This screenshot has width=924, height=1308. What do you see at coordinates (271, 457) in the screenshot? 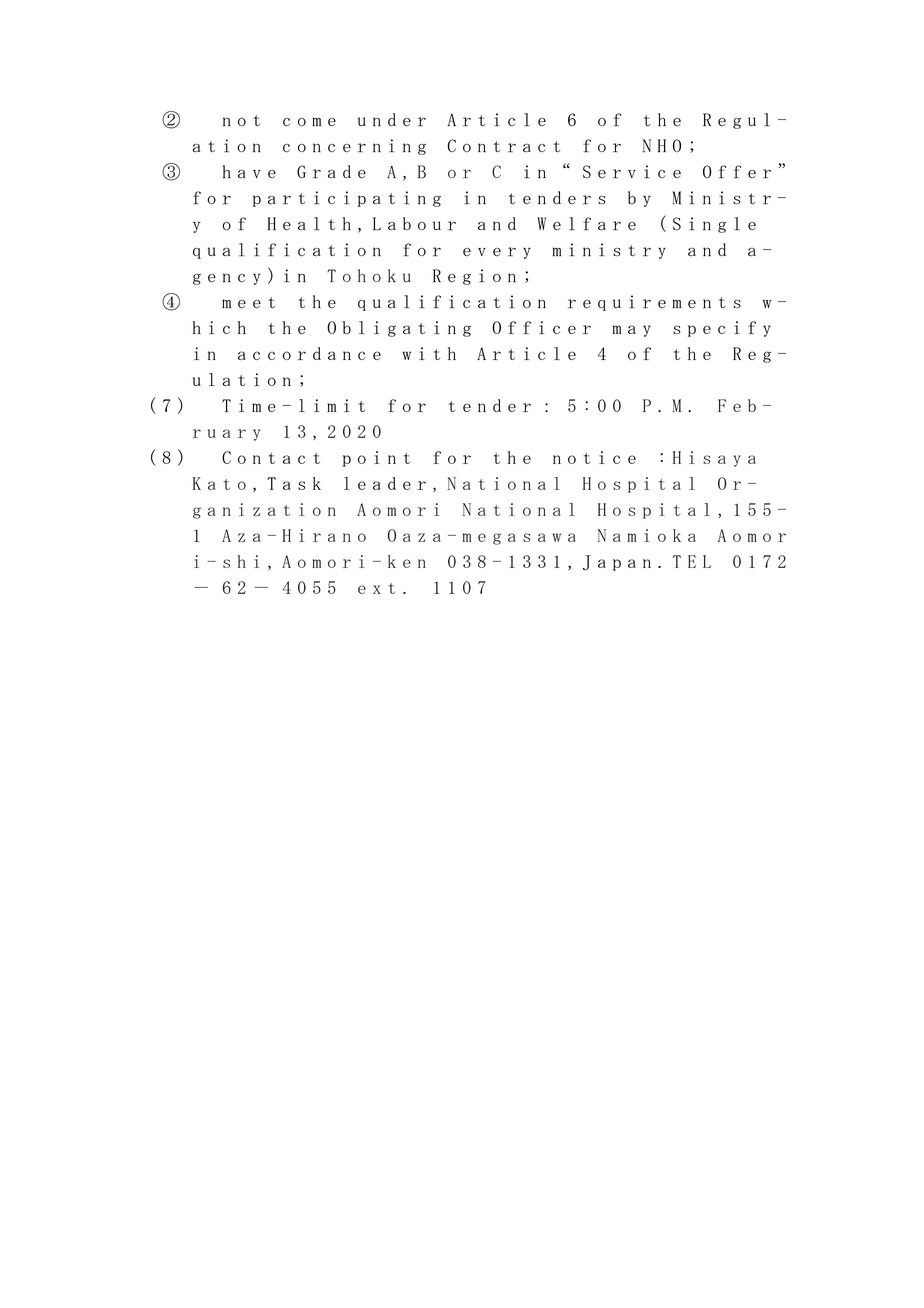
I see `Contact` at bounding box center [271, 457].
